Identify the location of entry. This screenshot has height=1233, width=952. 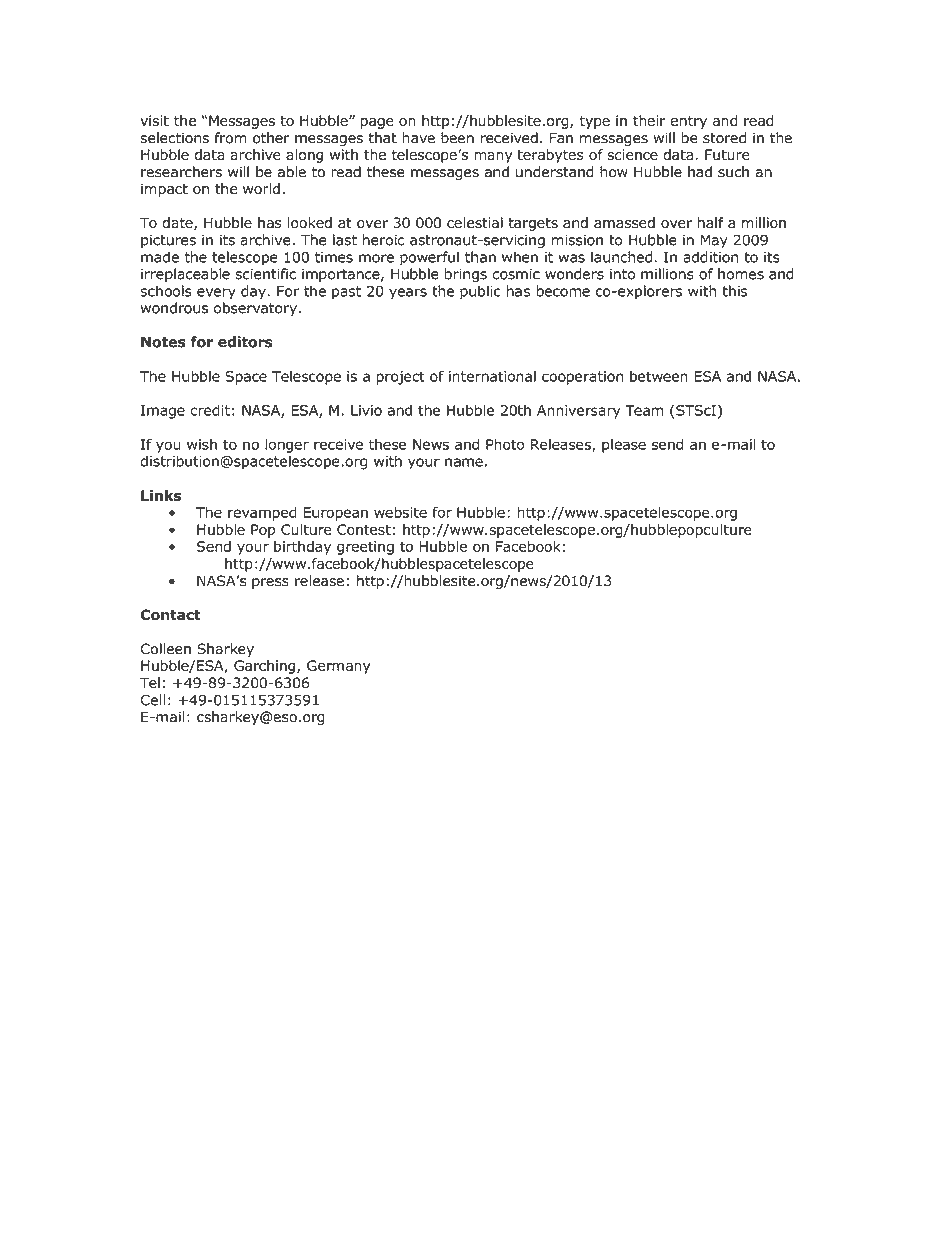
(688, 122).
